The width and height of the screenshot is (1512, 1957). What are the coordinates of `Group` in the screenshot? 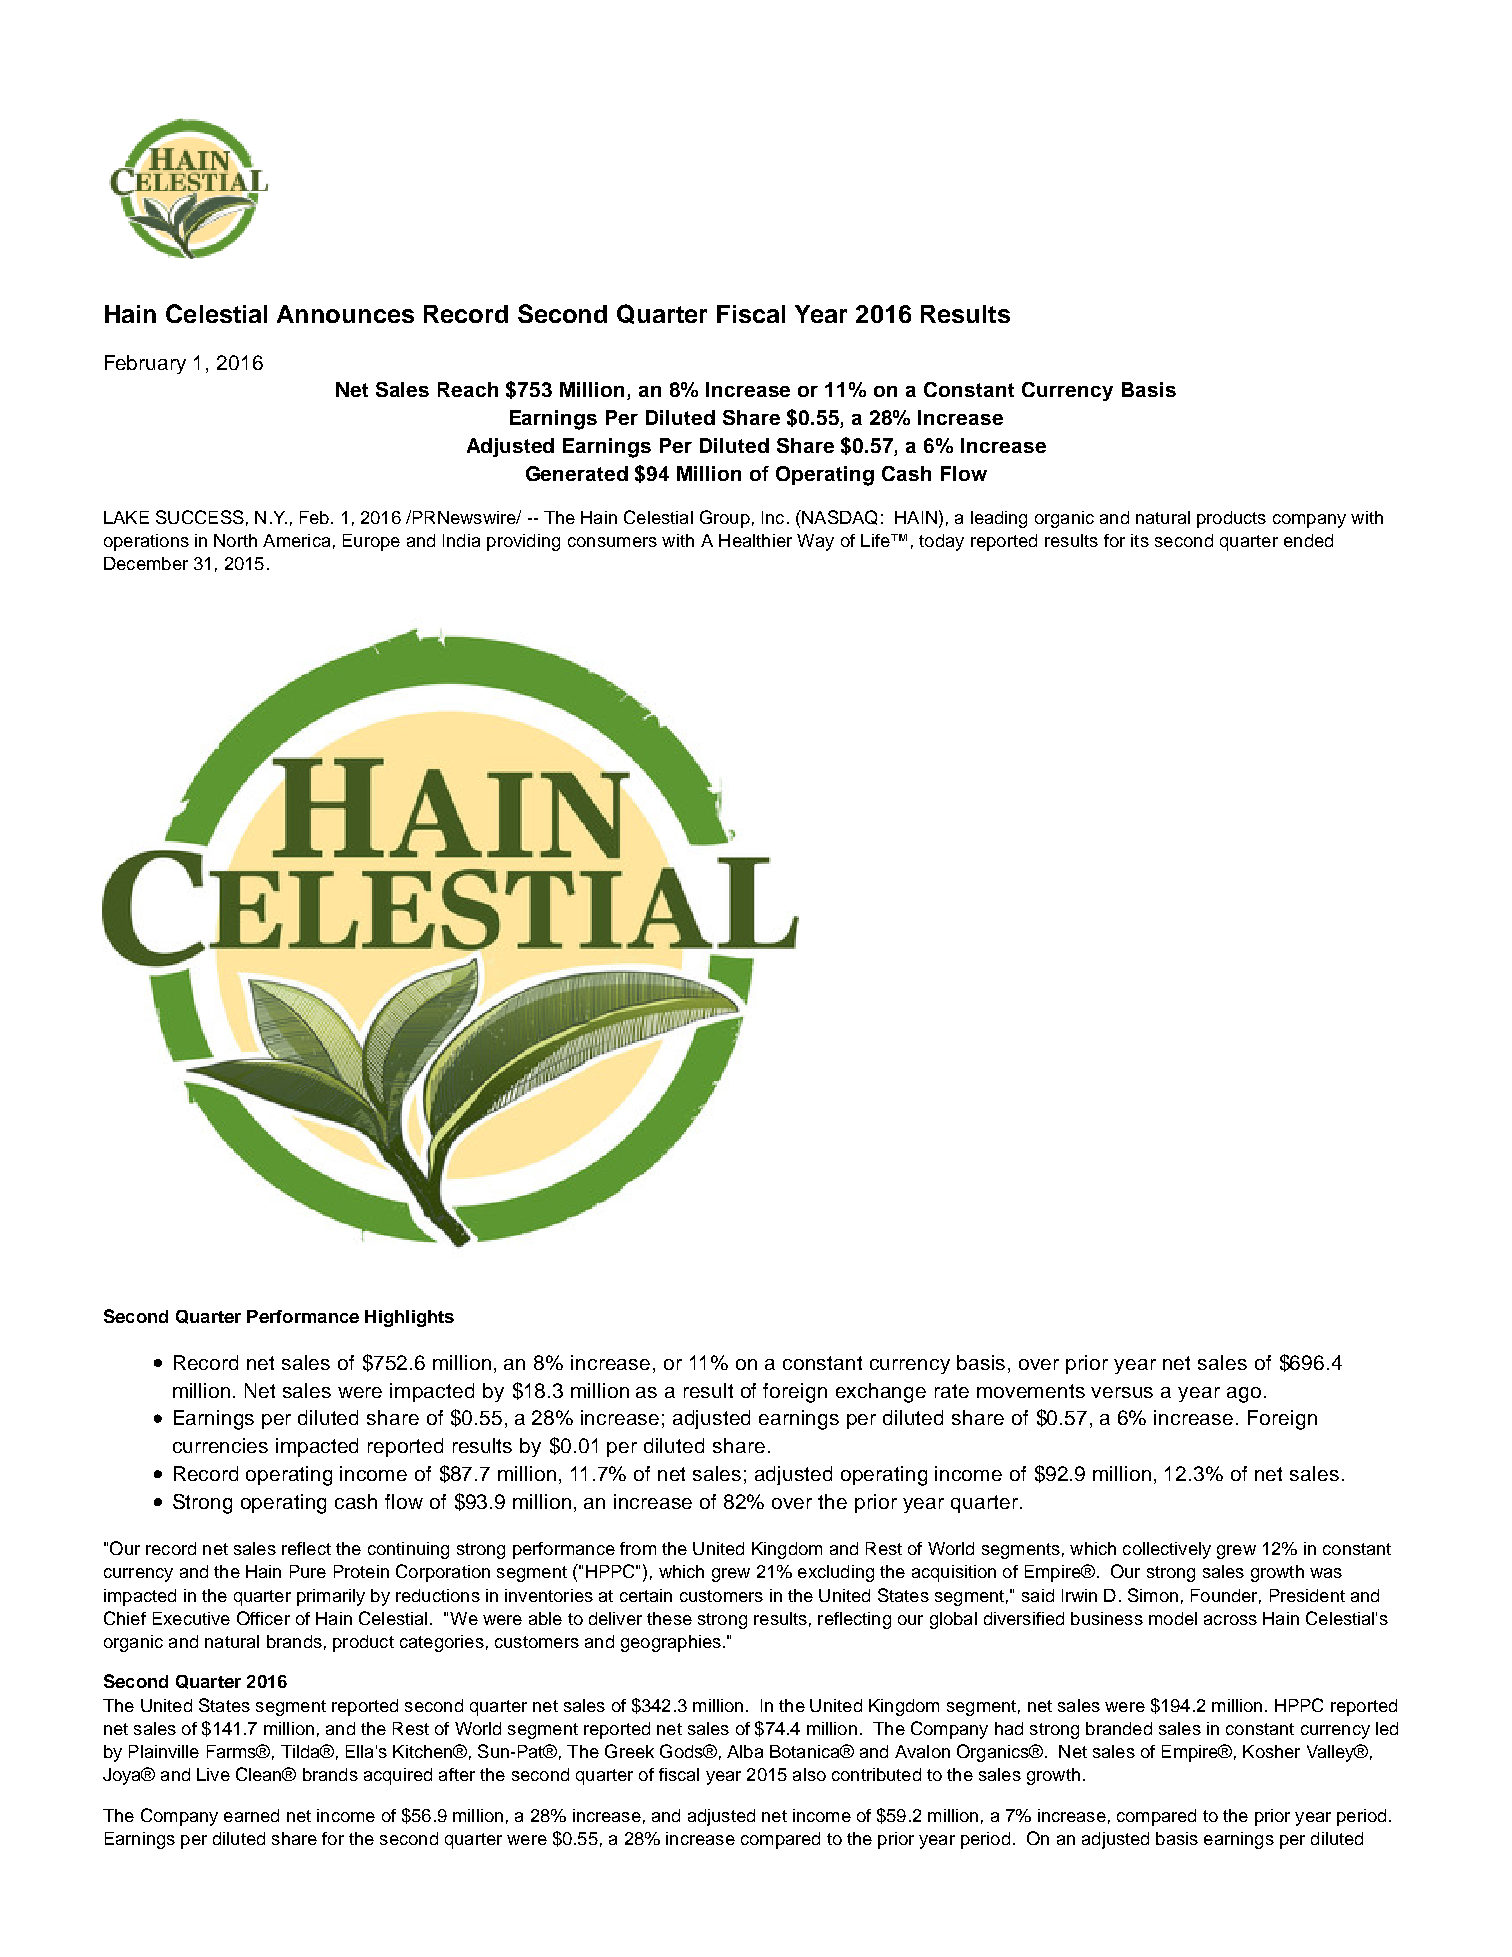 It's located at (725, 519).
